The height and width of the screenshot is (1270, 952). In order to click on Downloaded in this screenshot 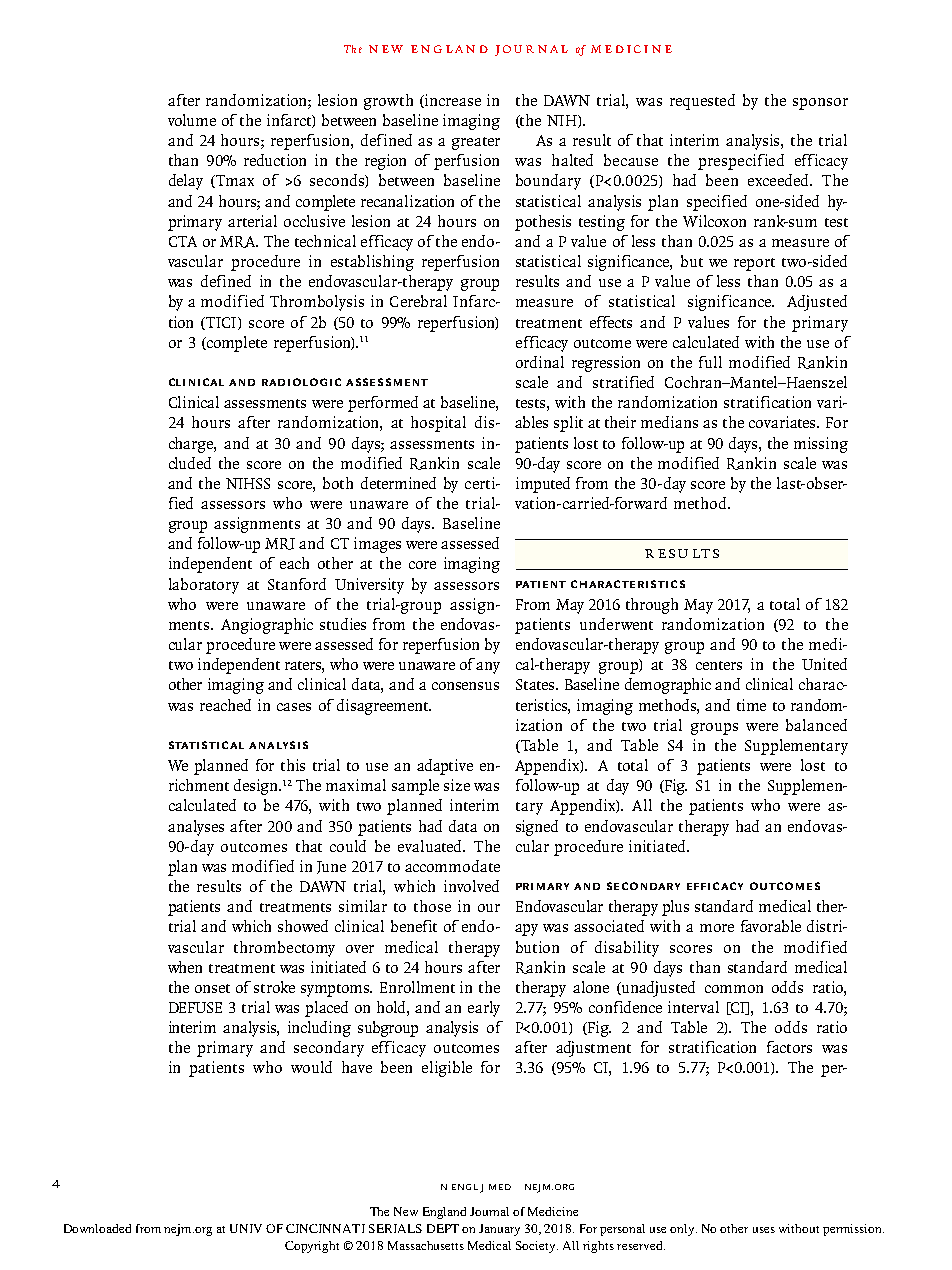, I will do `click(97, 1228)`.
